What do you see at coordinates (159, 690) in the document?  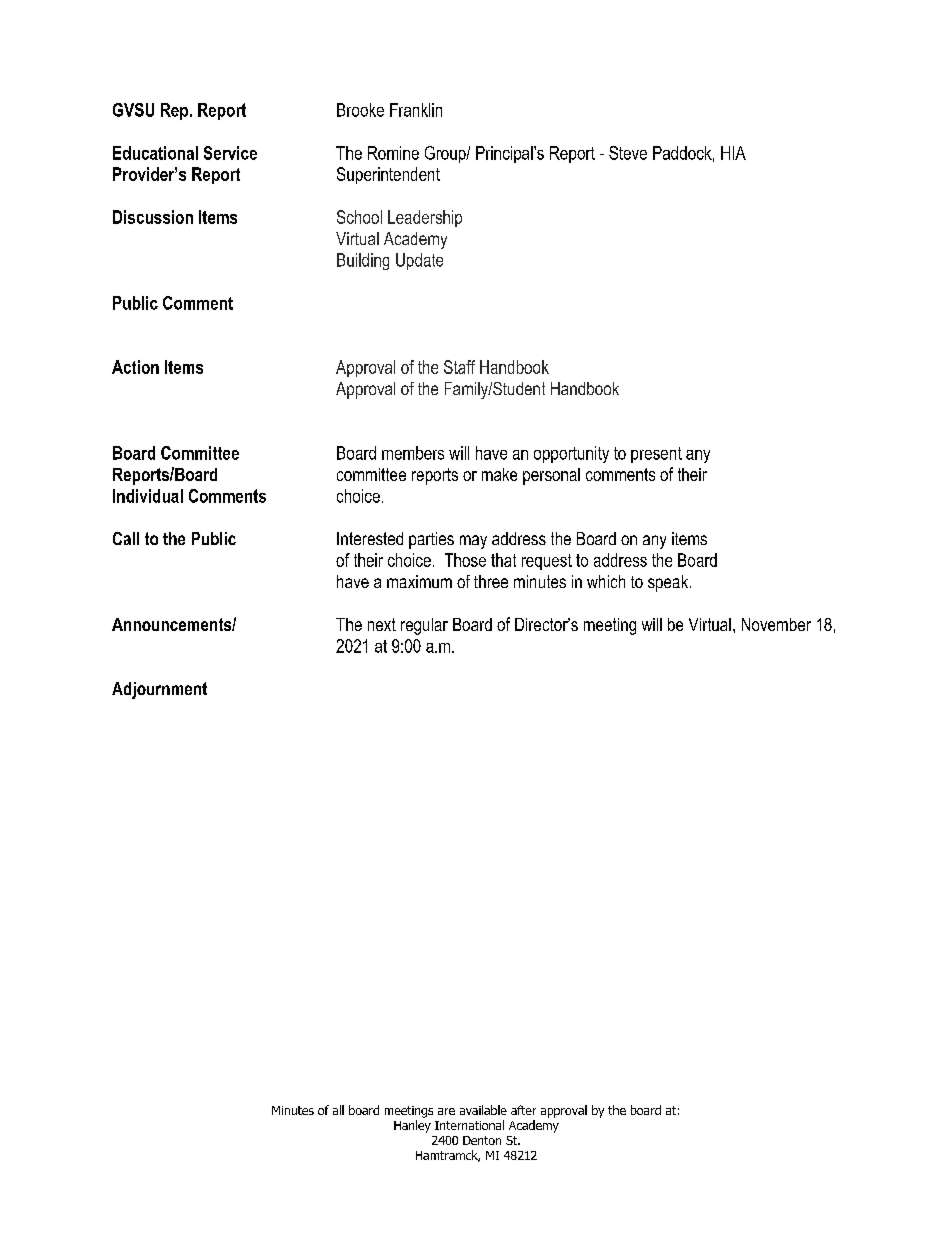 I see `Adjournment` at bounding box center [159, 690].
